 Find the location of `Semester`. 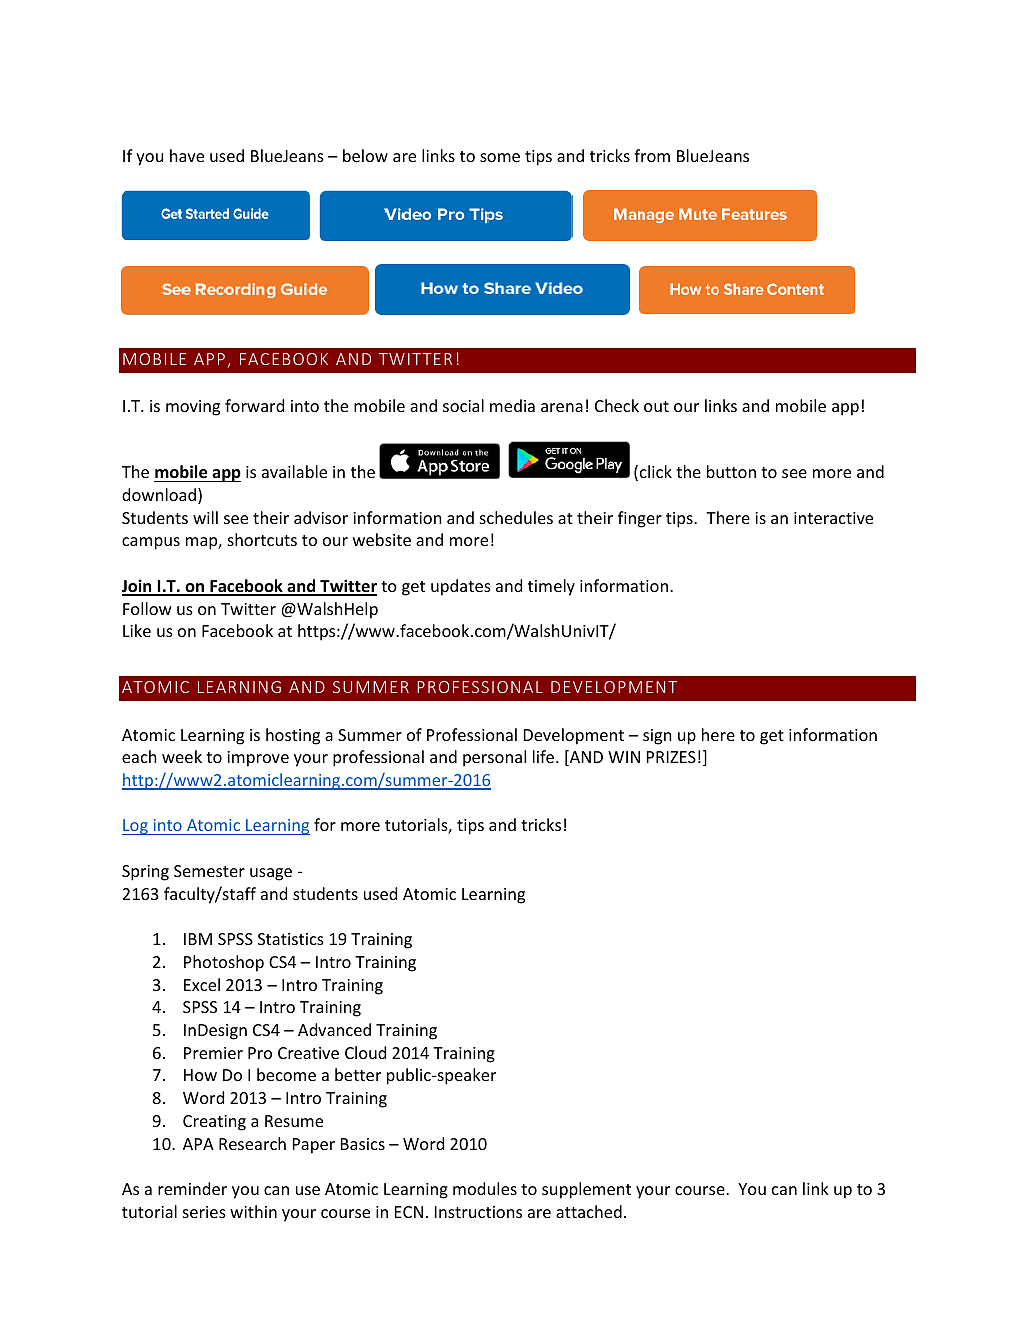

Semester is located at coordinates (209, 871).
